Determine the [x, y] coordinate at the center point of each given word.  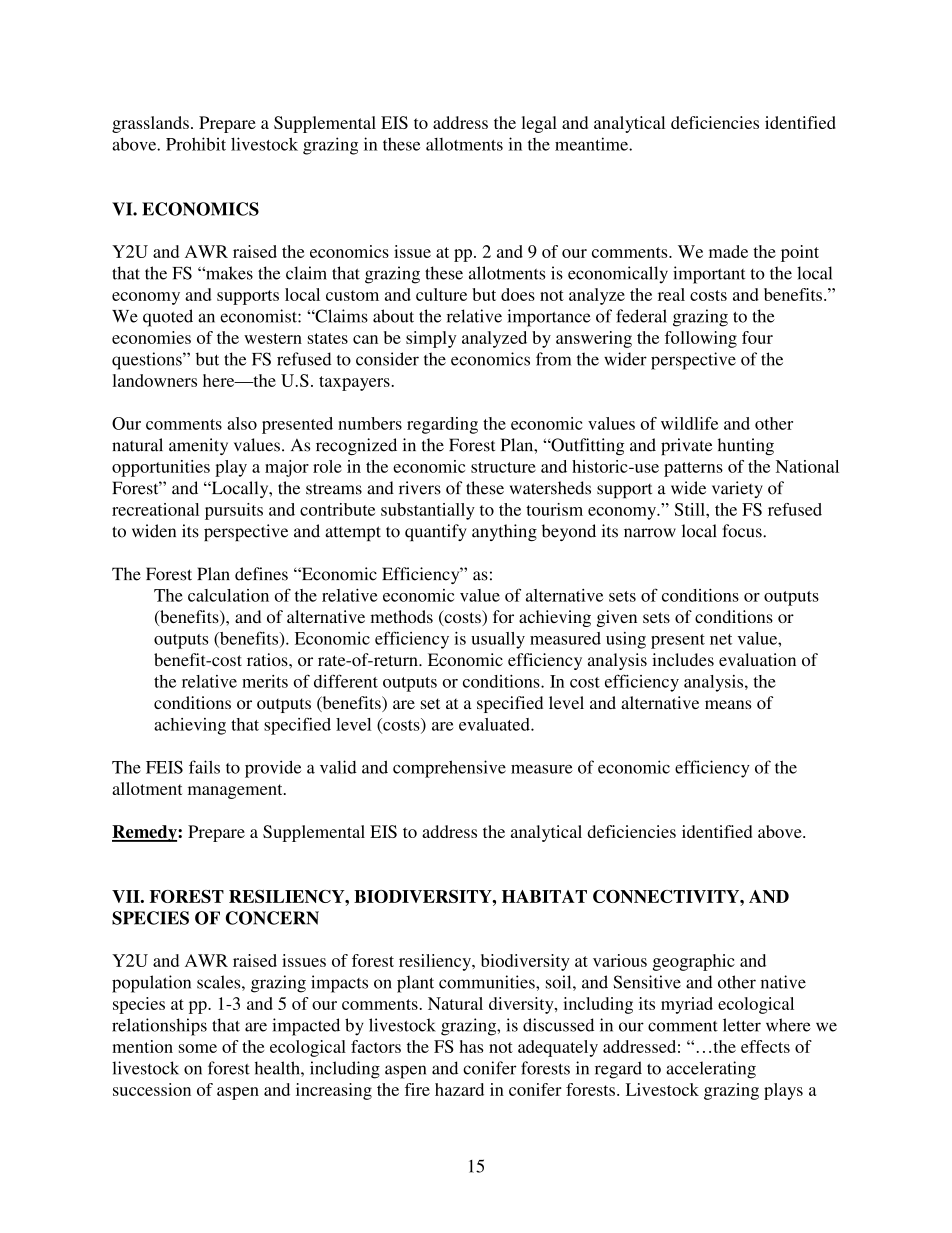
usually [498, 640]
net [721, 639]
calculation [228, 595]
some [198, 1048]
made [728, 251]
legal [539, 124]
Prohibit [196, 144]
